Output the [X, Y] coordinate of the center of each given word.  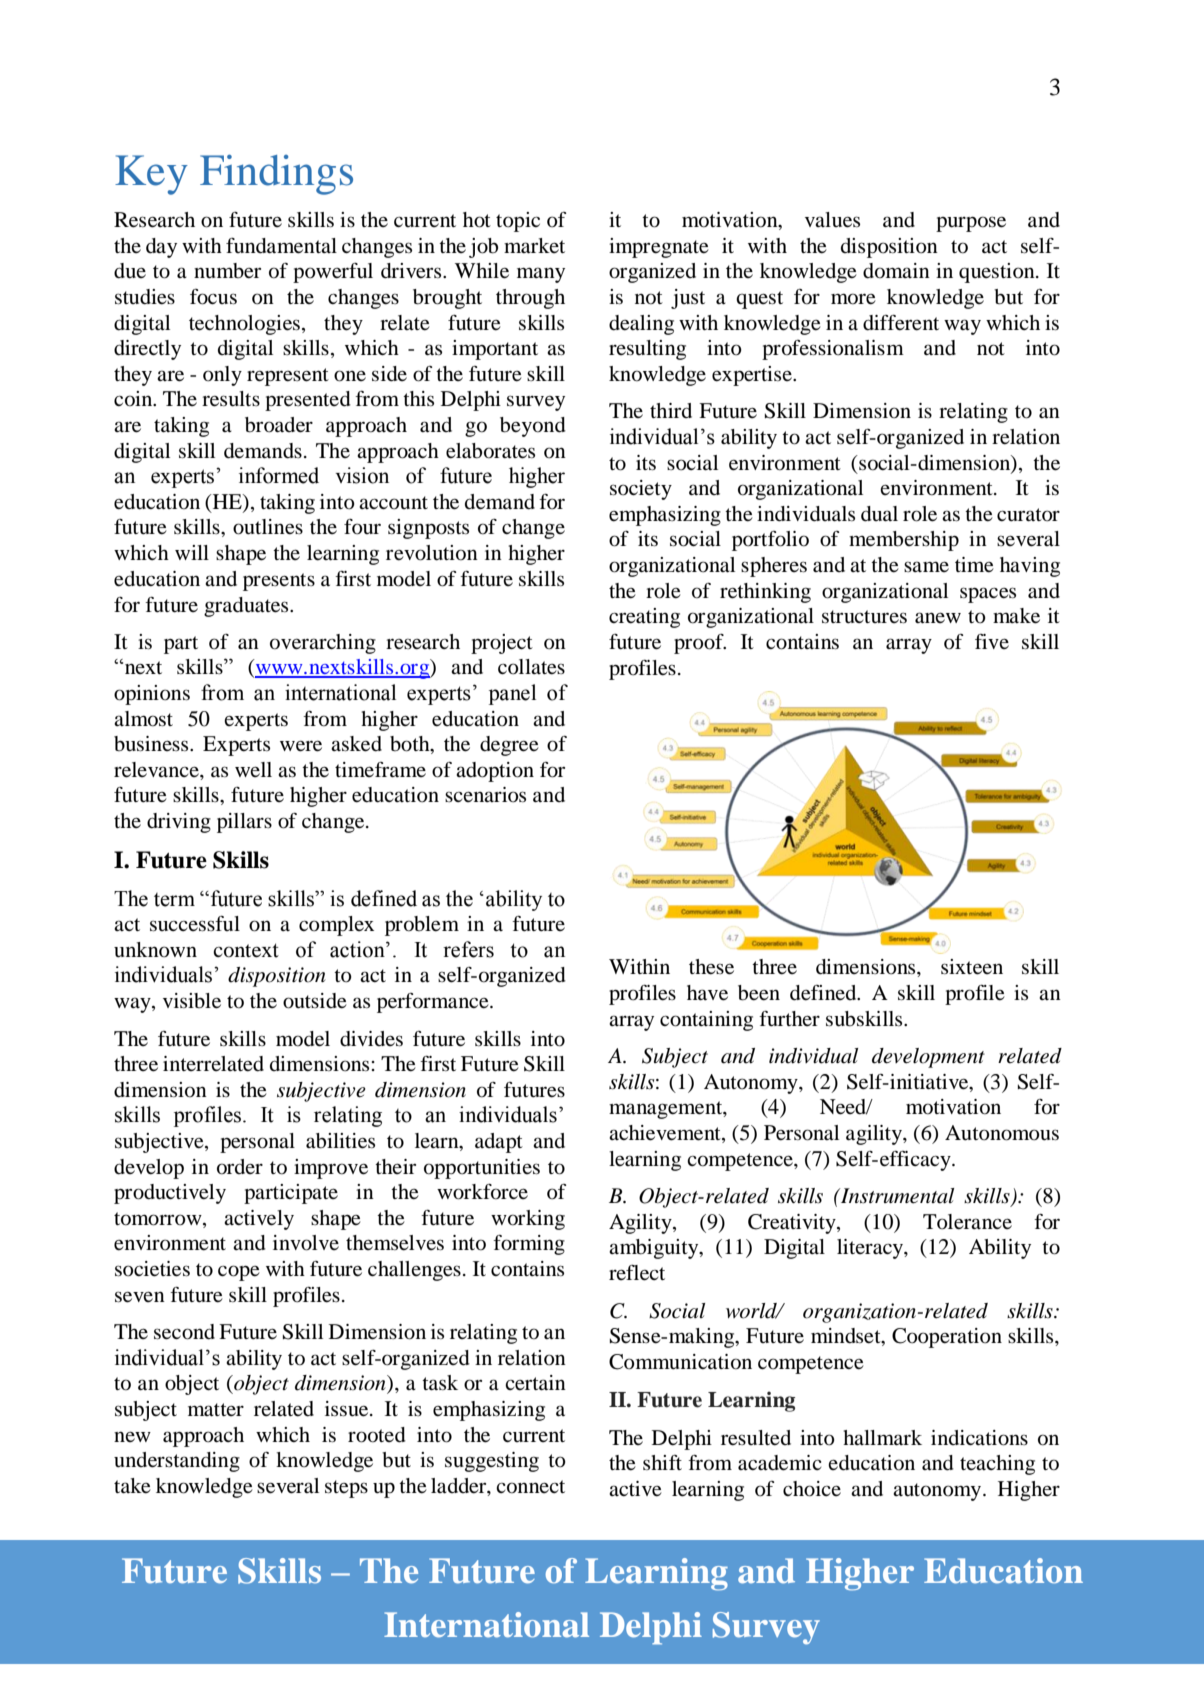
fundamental [281, 246]
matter [216, 1410]
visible [192, 1001]
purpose [971, 224]
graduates [247, 607]
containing [706, 1021]
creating [644, 618]
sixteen [972, 967]
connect [530, 1487]
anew [938, 618]
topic [518, 222]
